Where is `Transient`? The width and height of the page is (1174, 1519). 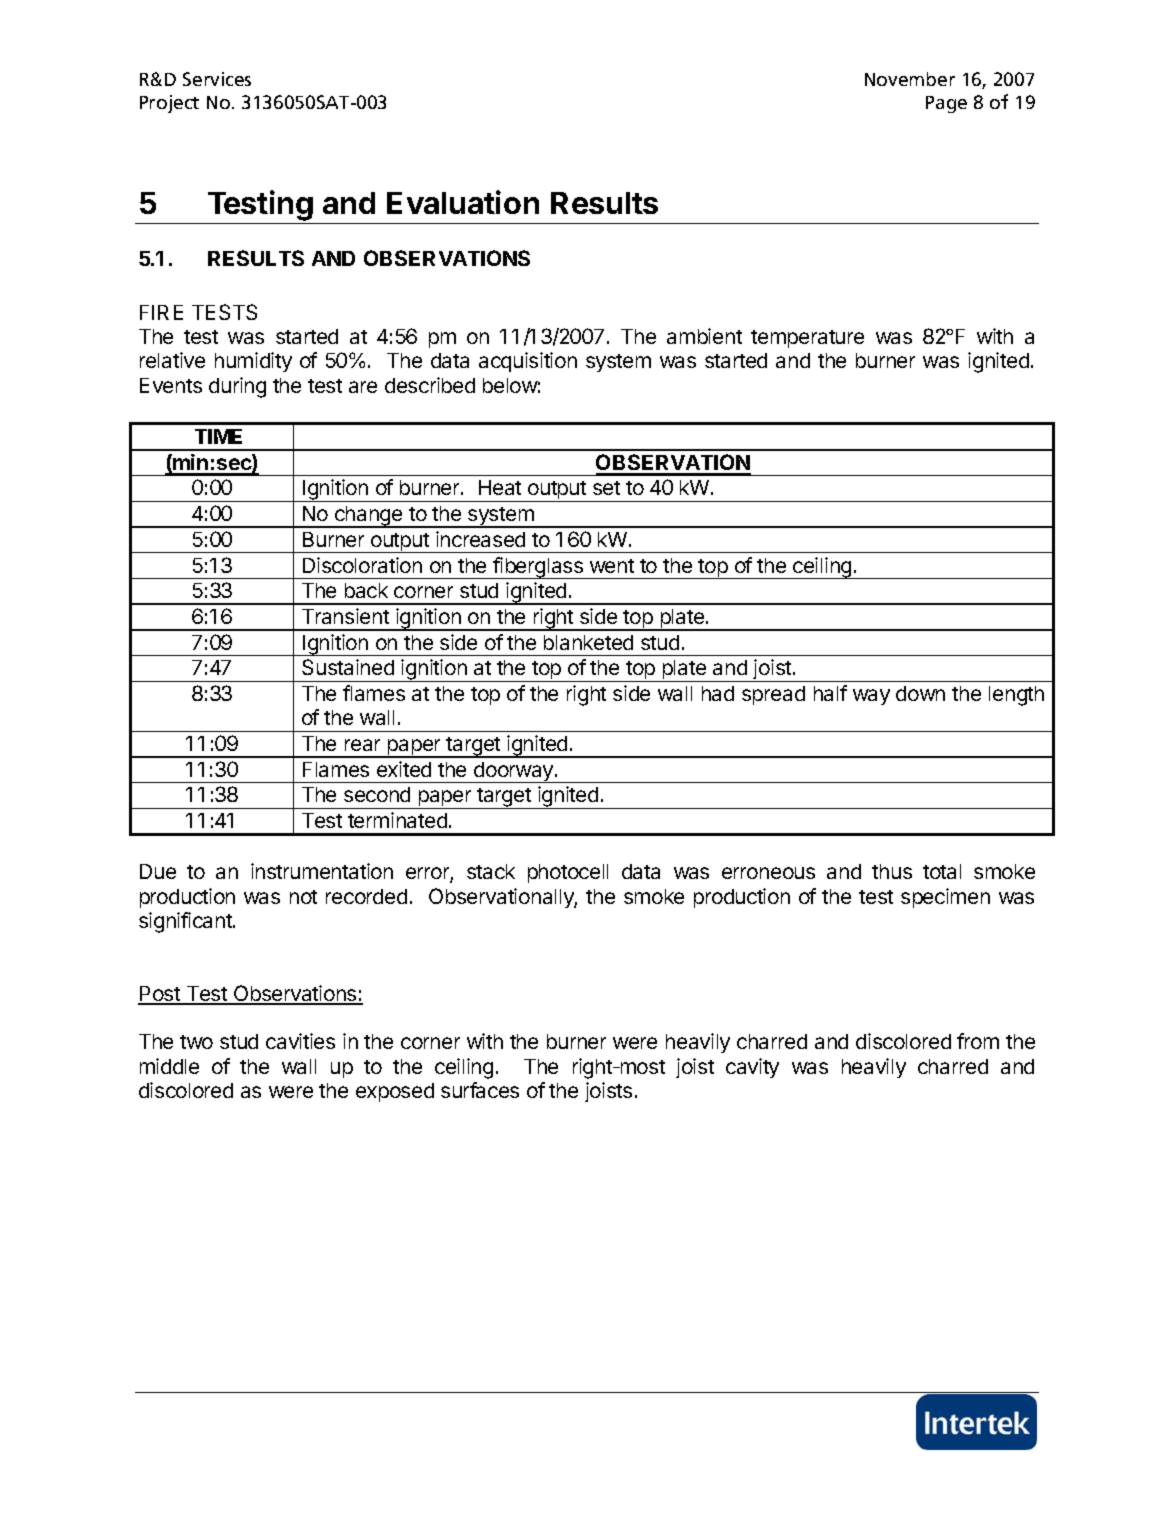
Transient is located at coordinates (345, 616).
